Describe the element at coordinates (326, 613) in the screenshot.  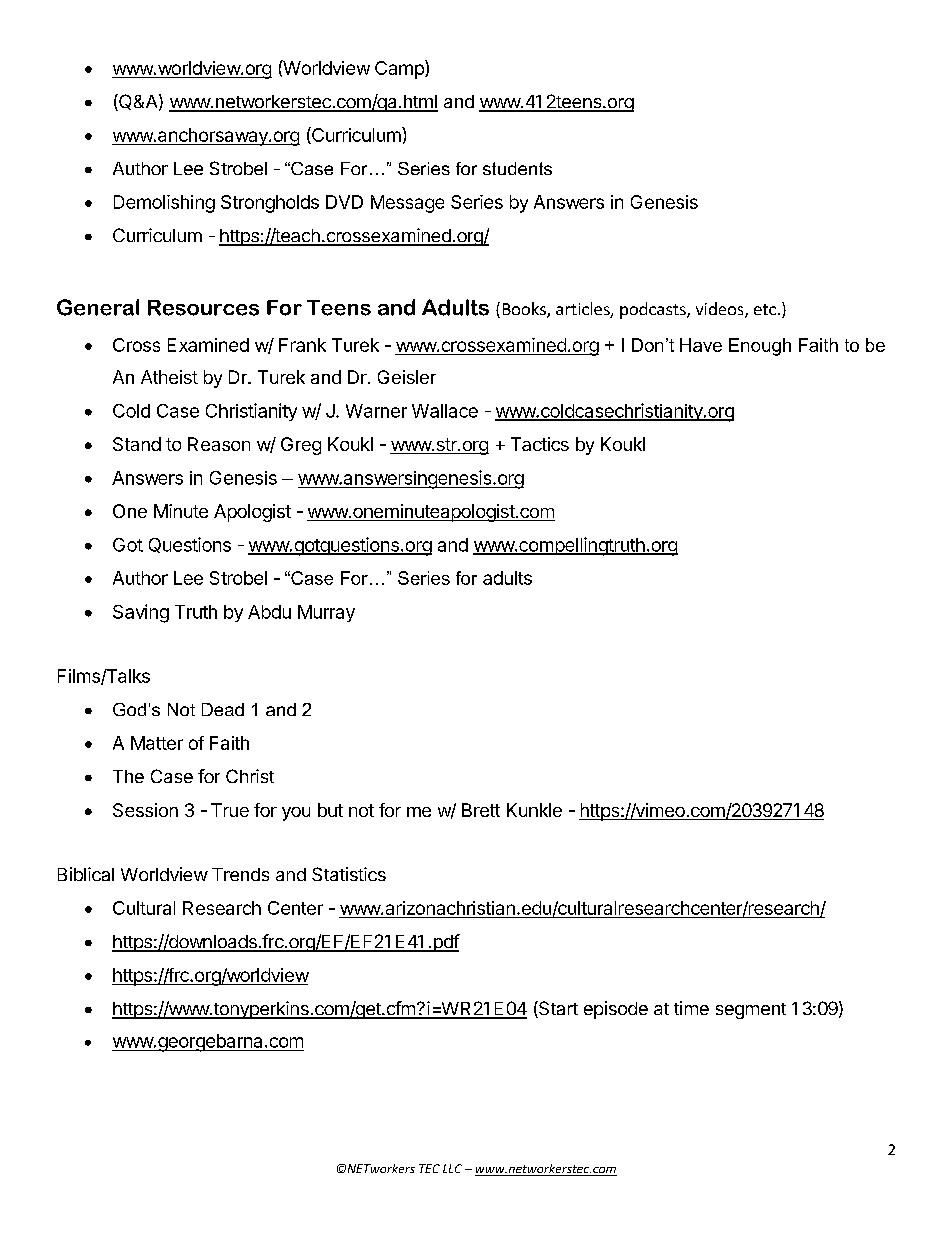
I see `Murray` at that location.
